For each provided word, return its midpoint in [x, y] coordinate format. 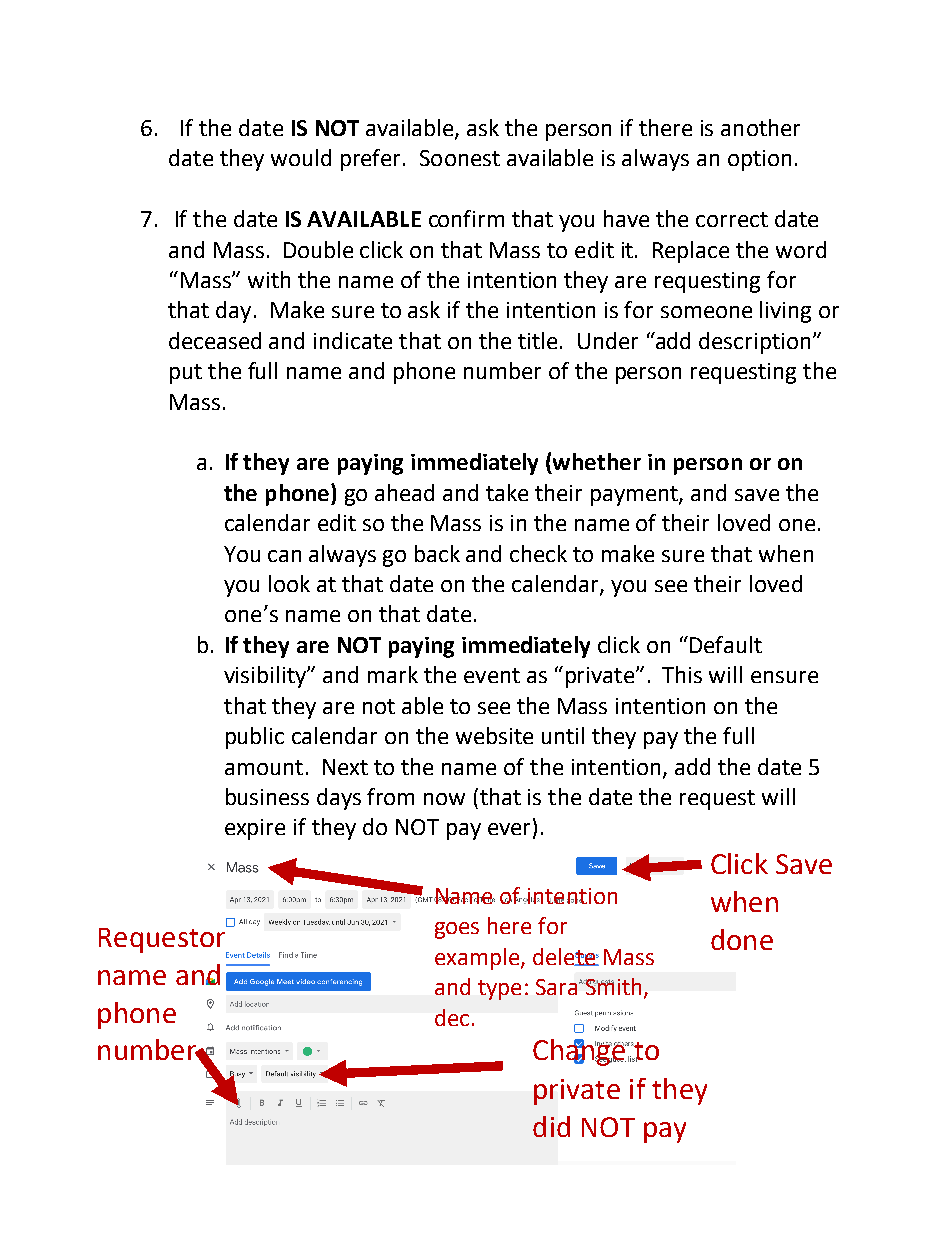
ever [509, 829]
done [742, 939]
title [537, 340]
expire [255, 829]
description [754, 343]
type [499, 990]
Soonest [460, 158]
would [301, 157]
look [289, 583]
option [759, 160]
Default [726, 644]
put [186, 374]
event [492, 675]
